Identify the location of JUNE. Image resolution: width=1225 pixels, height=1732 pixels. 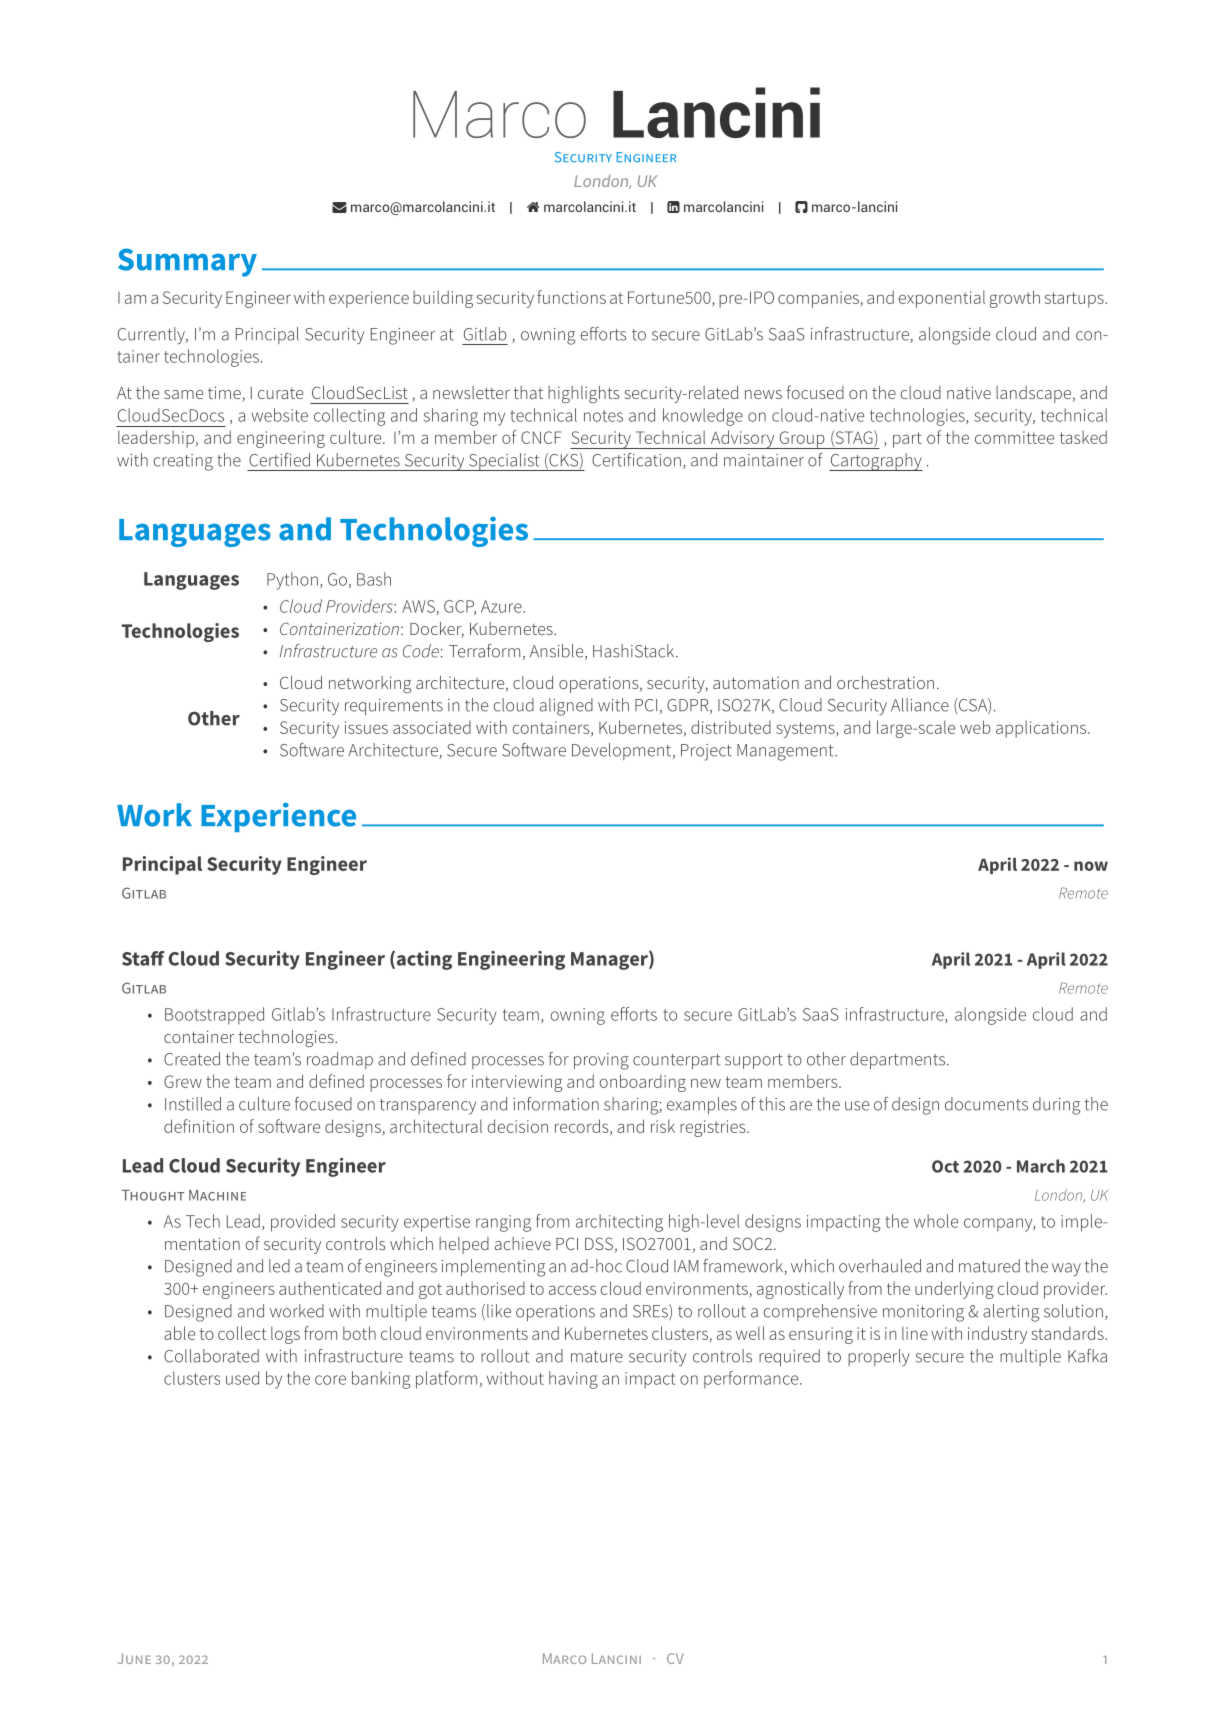
(134, 1658).
